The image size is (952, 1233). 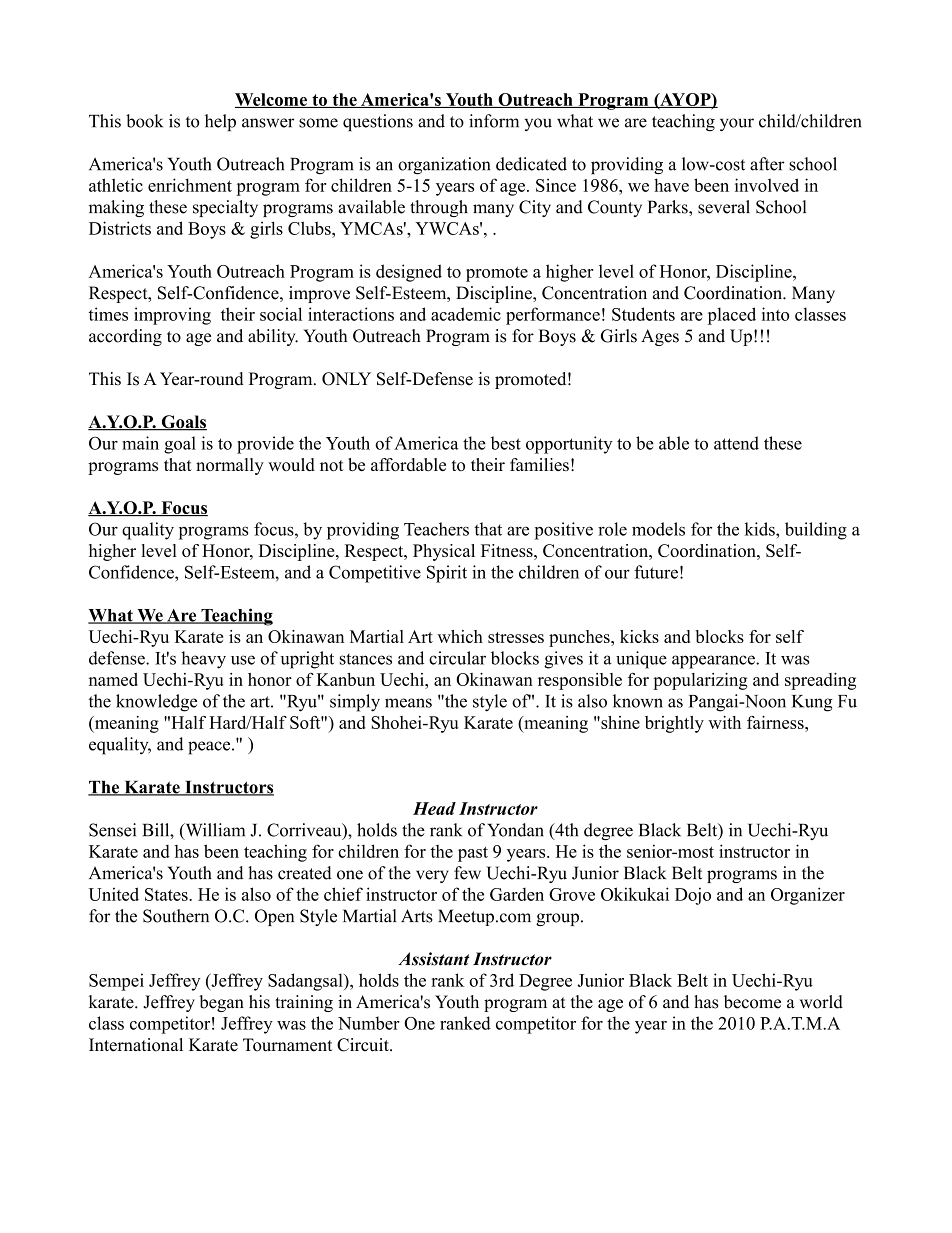 What do you see at coordinates (220, 122) in the screenshot?
I see `help` at bounding box center [220, 122].
